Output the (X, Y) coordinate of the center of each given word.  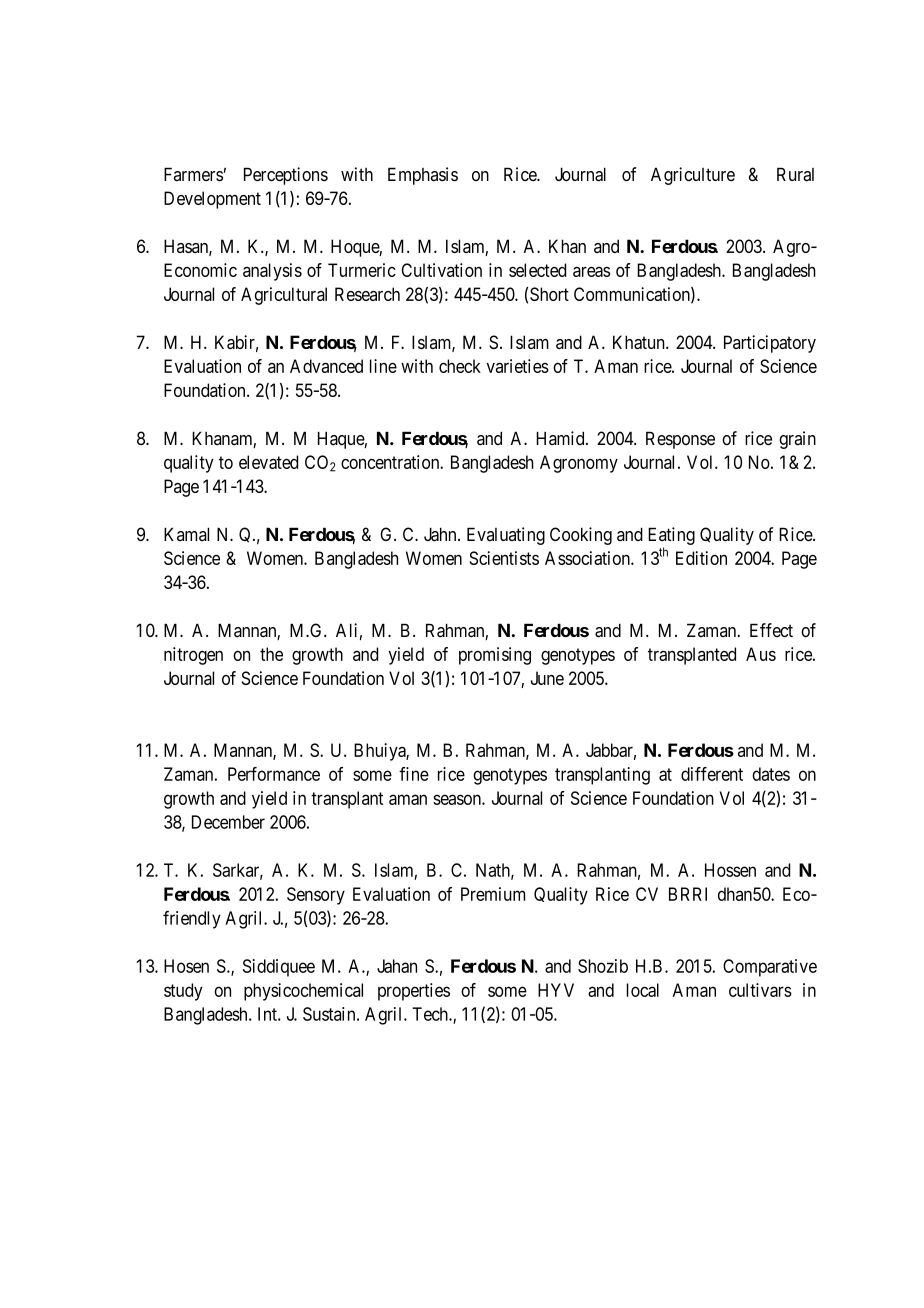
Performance (274, 774)
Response (680, 440)
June (547, 678)
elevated (268, 462)
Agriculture (693, 176)
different (712, 774)
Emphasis (423, 176)
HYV (556, 990)
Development (212, 200)
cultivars (760, 990)
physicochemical (303, 992)
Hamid (561, 438)
